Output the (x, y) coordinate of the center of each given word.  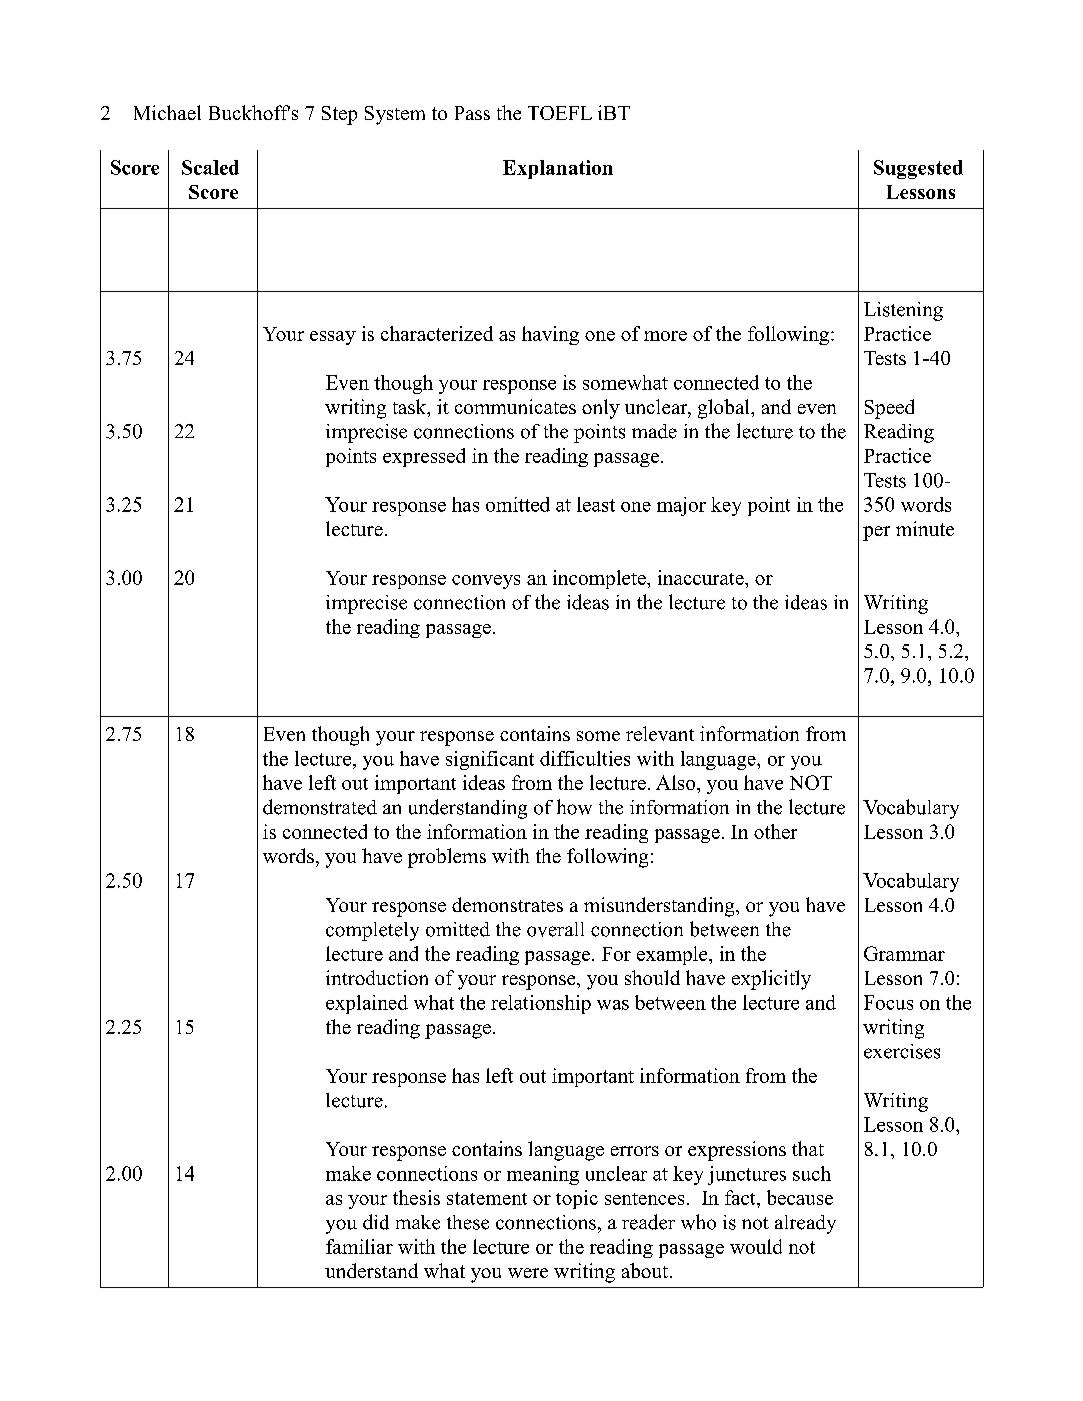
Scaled (210, 167)
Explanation (558, 169)
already (805, 1224)
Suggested (918, 169)
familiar (359, 1246)
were (528, 1273)
